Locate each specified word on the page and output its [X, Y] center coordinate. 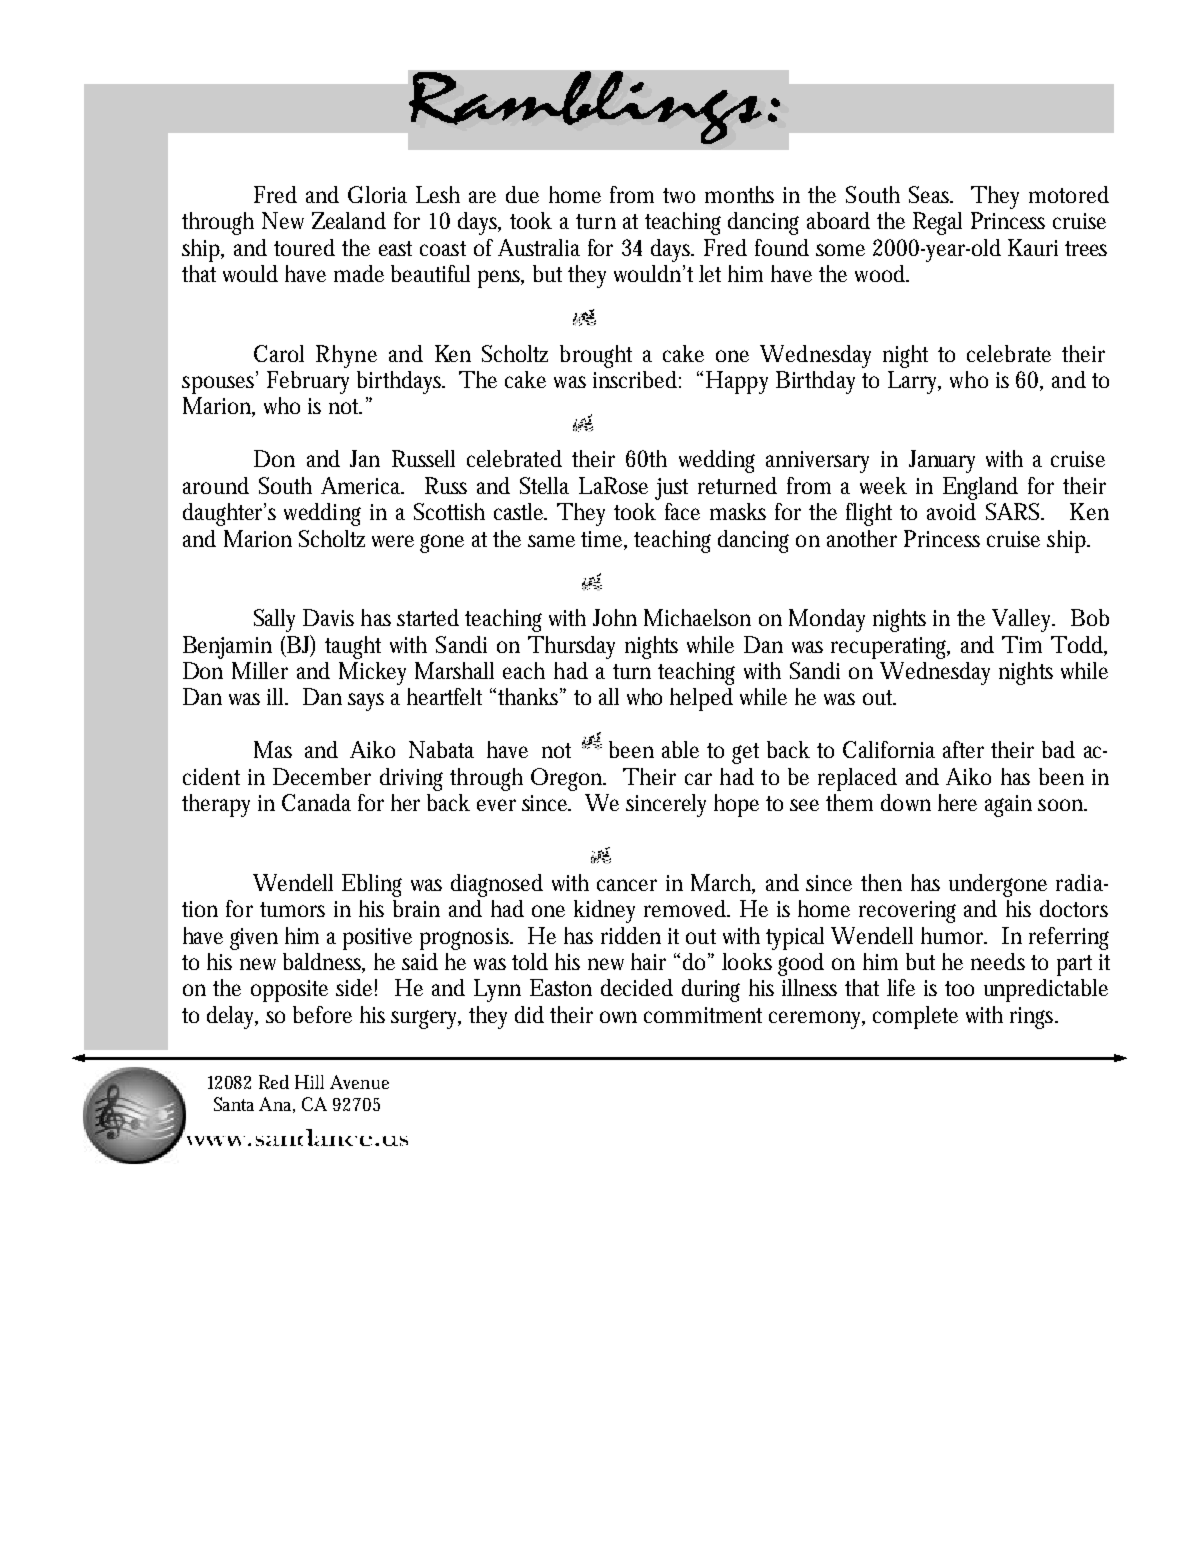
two [679, 195]
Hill [309, 1082]
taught [353, 647]
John [615, 617]
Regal [937, 223]
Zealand [349, 220]
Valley [1023, 620]
